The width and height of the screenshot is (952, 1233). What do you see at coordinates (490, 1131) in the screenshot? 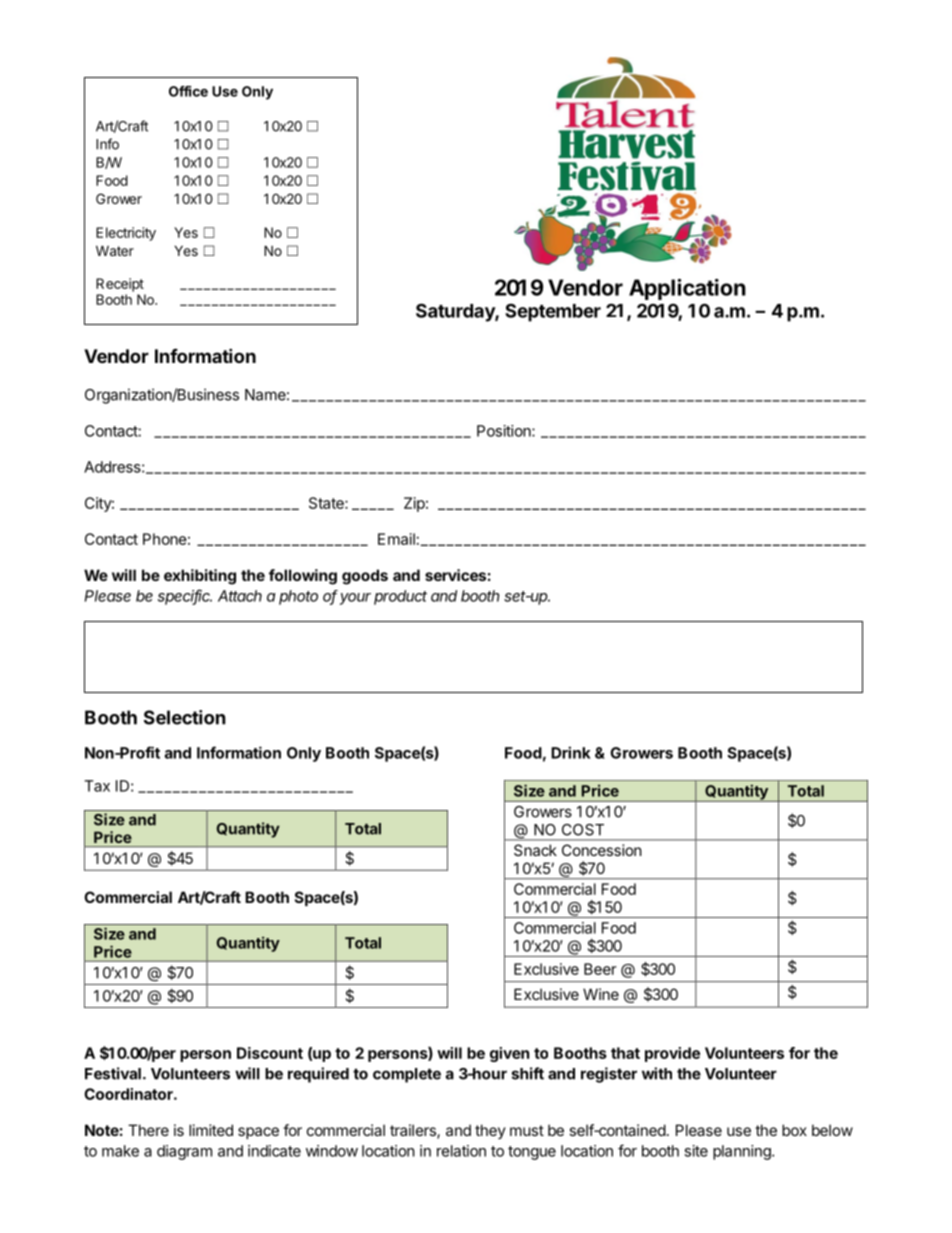
I see `they` at bounding box center [490, 1131].
